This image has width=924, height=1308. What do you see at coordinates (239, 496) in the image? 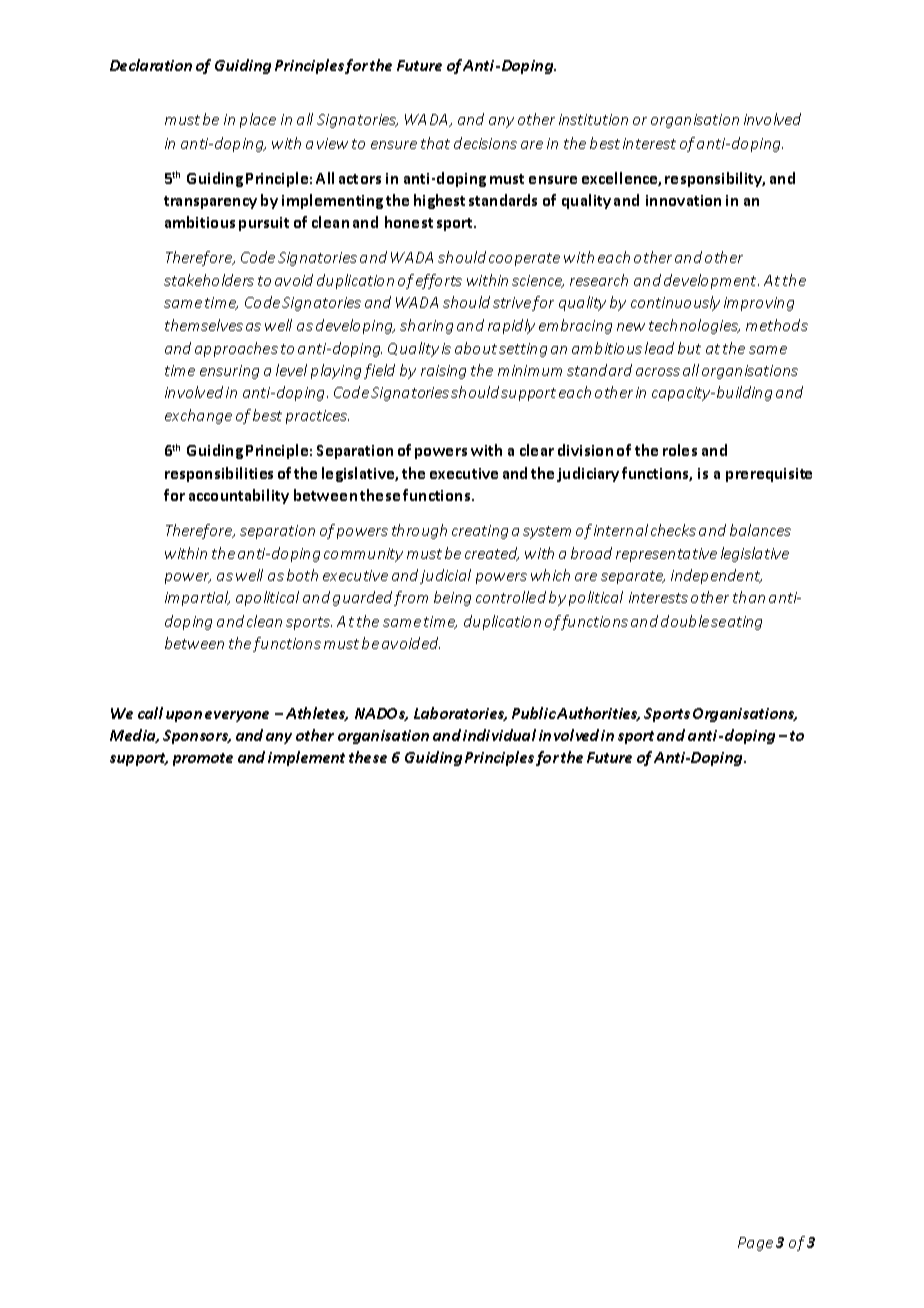
I see `accountability` at bounding box center [239, 496].
